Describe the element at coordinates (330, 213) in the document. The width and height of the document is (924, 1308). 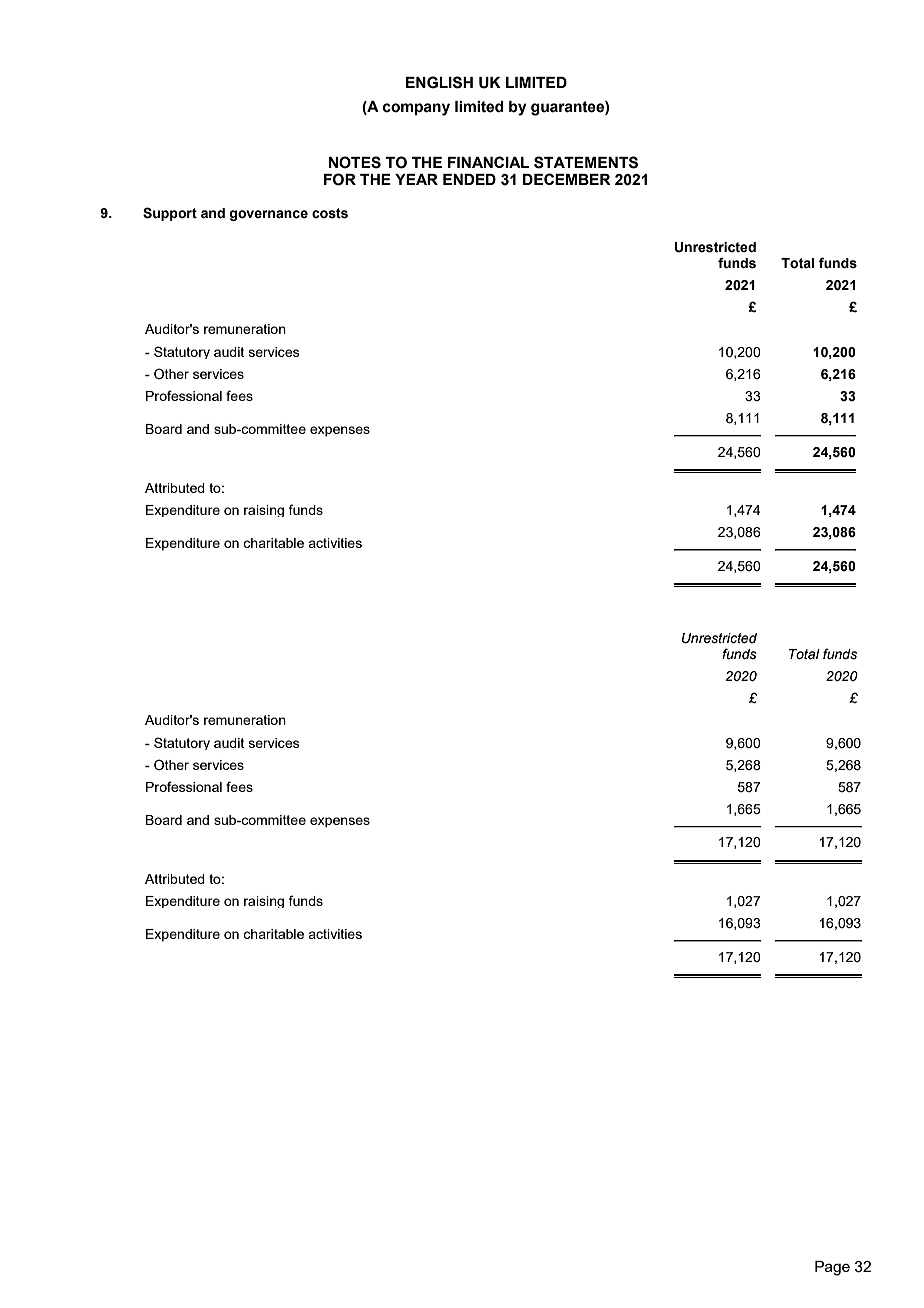
I see `costs` at that location.
